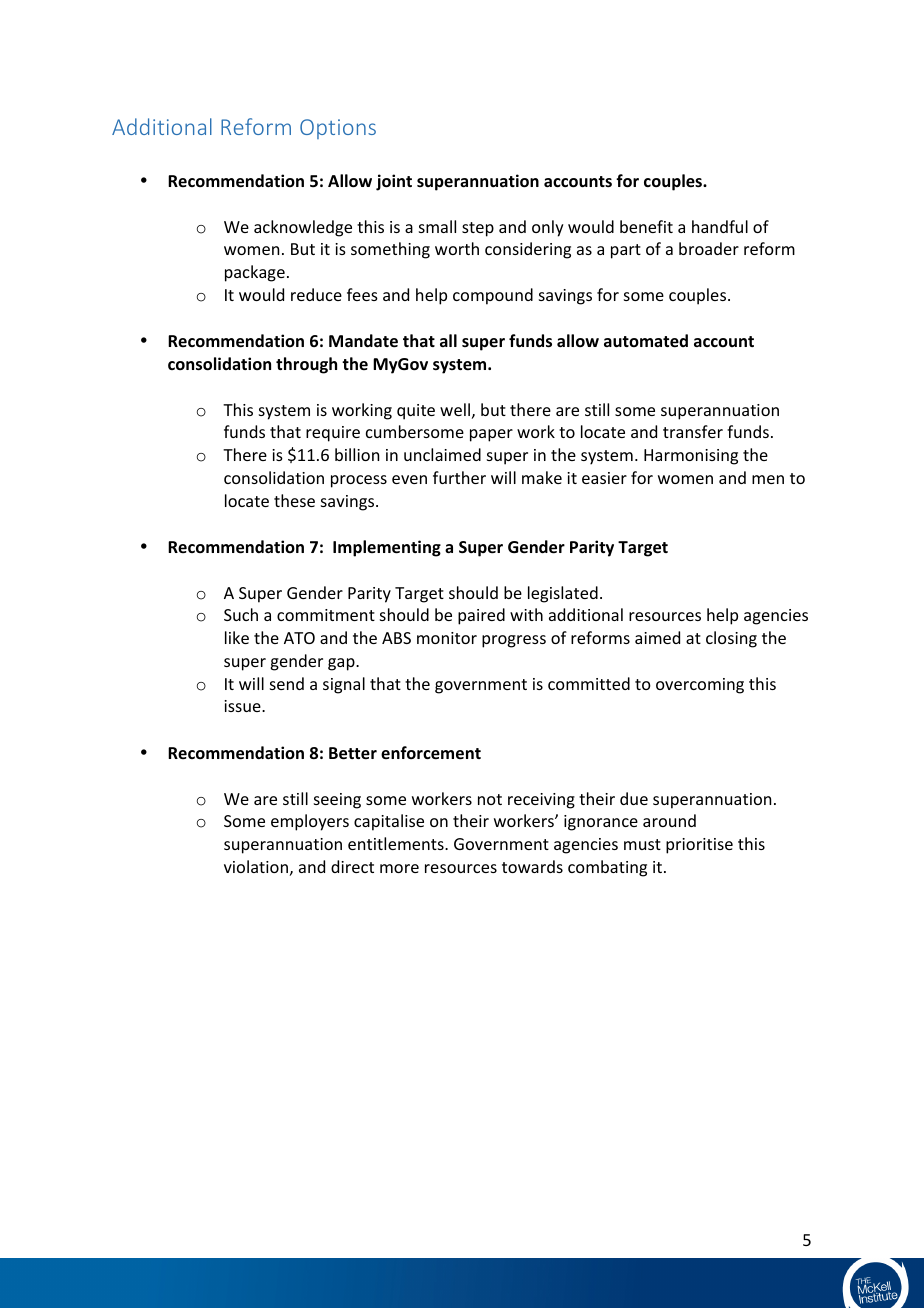 Image resolution: width=924 pixels, height=1308 pixels. Describe the element at coordinates (316, 294) in the screenshot. I see `reduce` at that location.
